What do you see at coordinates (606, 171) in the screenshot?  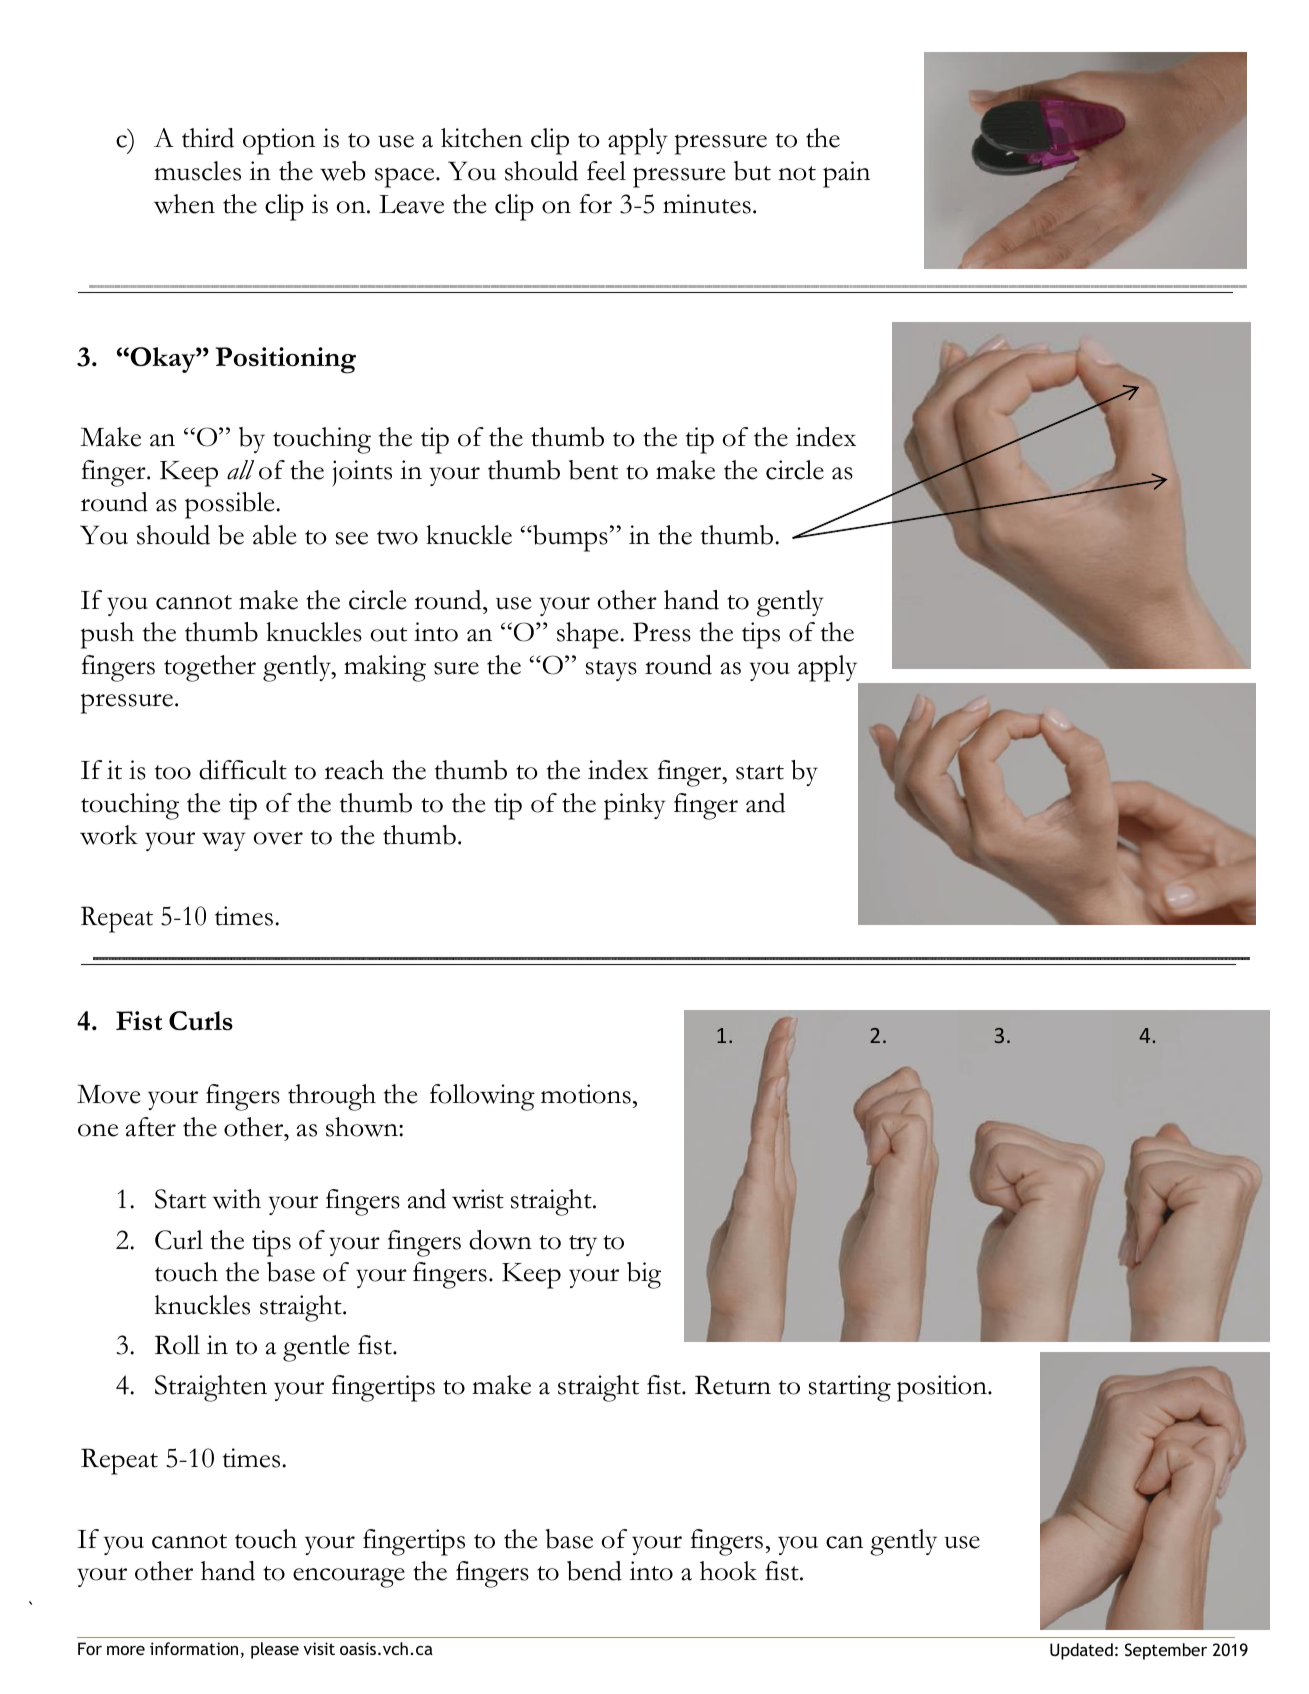 I see `feel` at bounding box center [606, 171].
